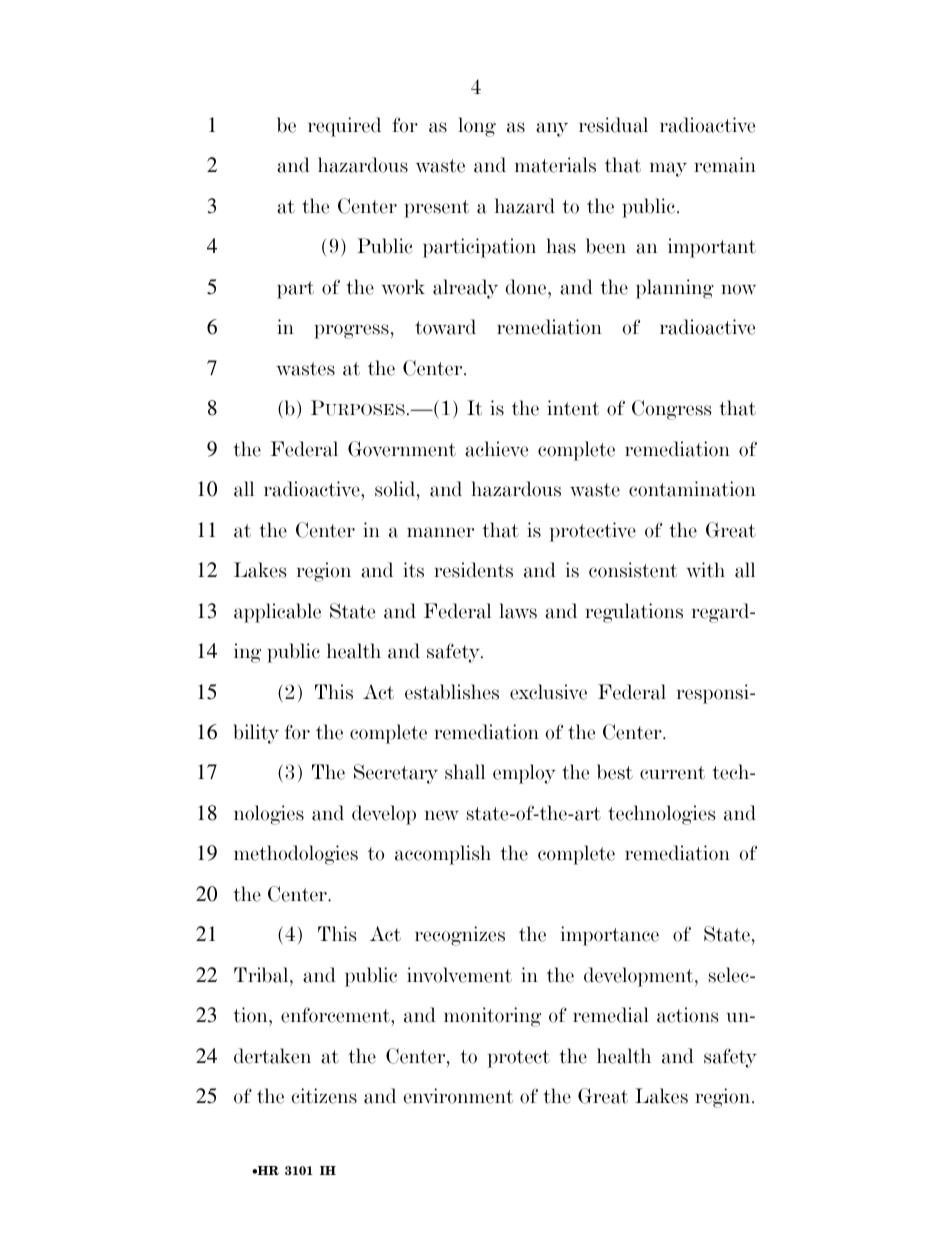  Describe the element at coordinates (344, 127) in the screenshot. I see `required` at that location.
